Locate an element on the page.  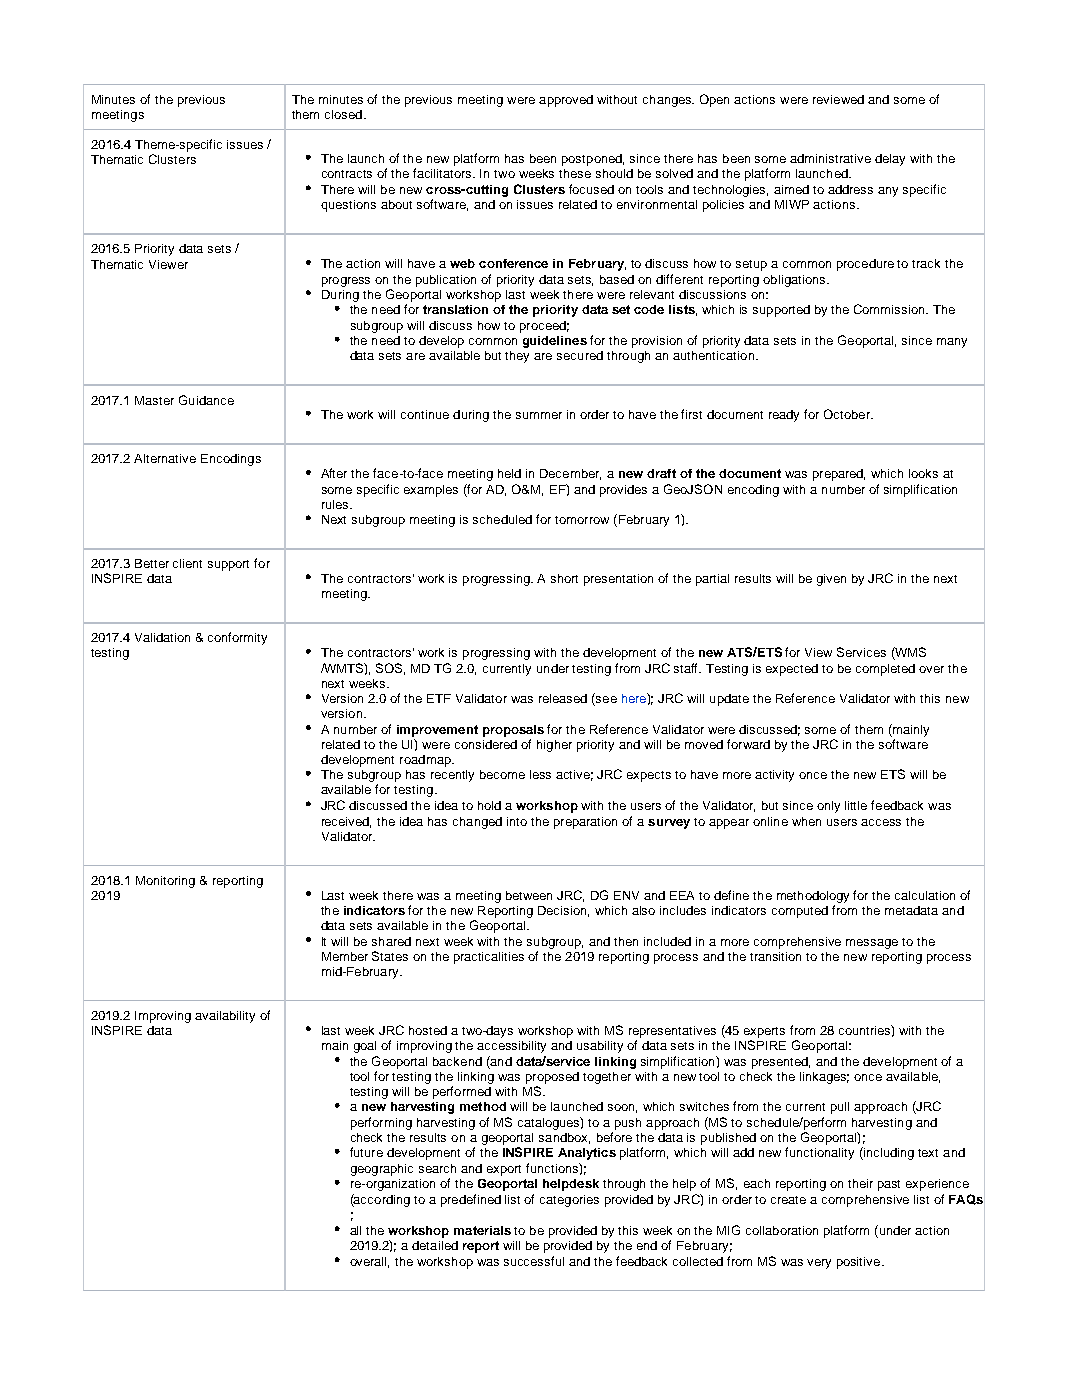
completed is located at coordinates (885, 670).
